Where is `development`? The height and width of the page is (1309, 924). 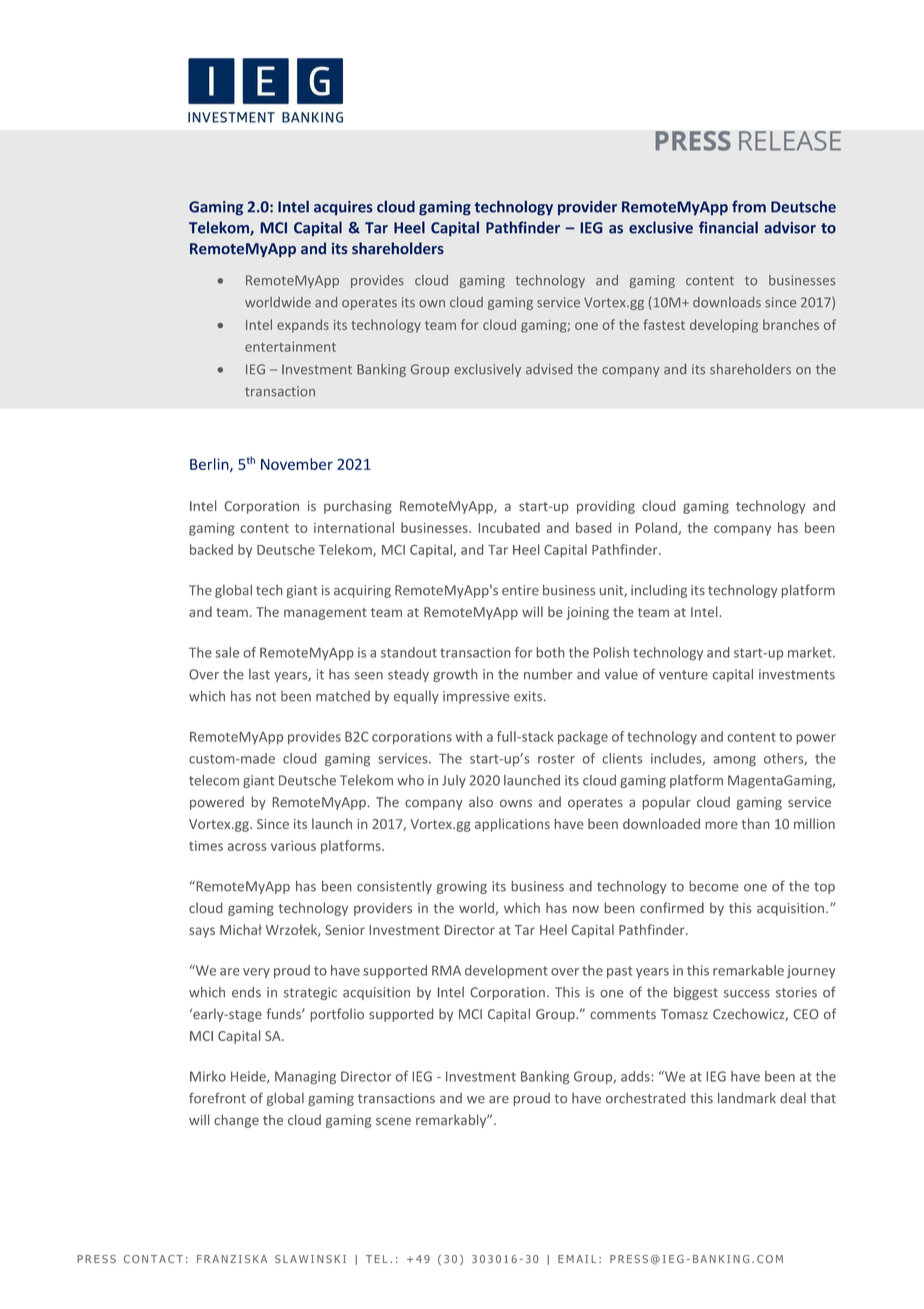 development is located at coordinates (506, 971).
